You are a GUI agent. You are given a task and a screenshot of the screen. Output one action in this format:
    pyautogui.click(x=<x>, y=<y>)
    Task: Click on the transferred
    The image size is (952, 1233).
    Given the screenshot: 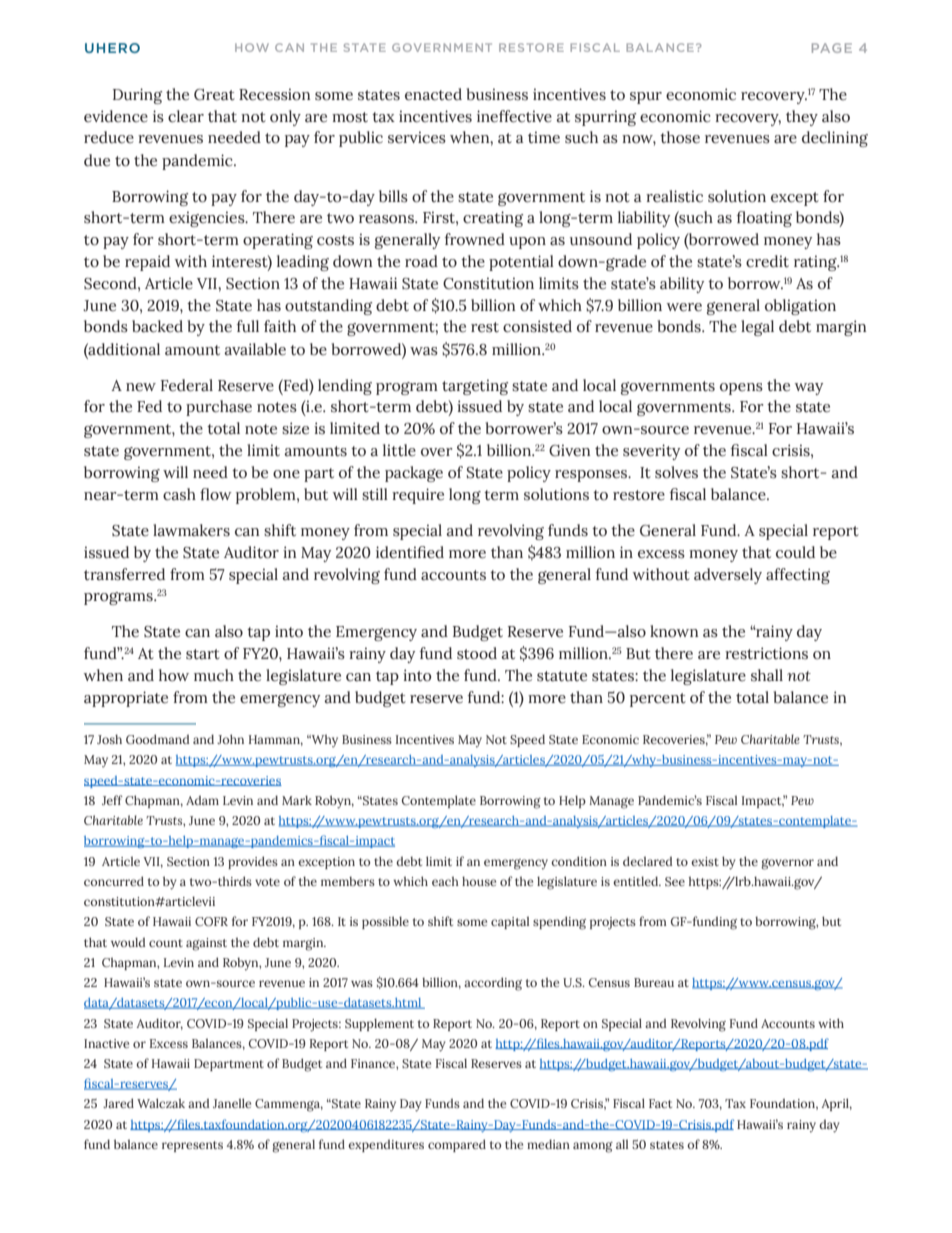 What is the action you would take?
    pyautogui.click(x=124, y=574)
